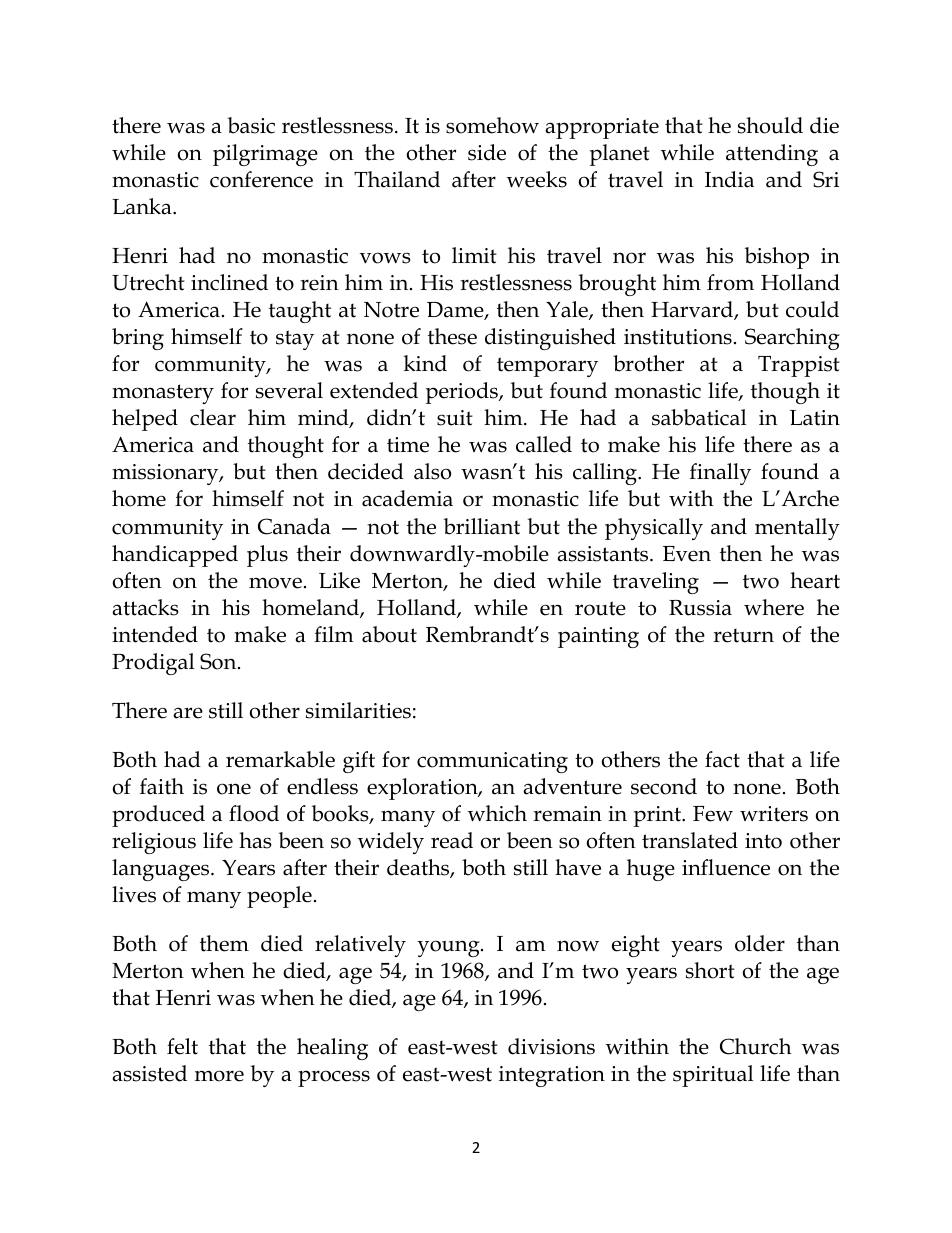 The image size is (952, 1233). What do you see at coordinates (213, 417) in the screenshot?
I see `clear` at bounding box center [213, 417].
